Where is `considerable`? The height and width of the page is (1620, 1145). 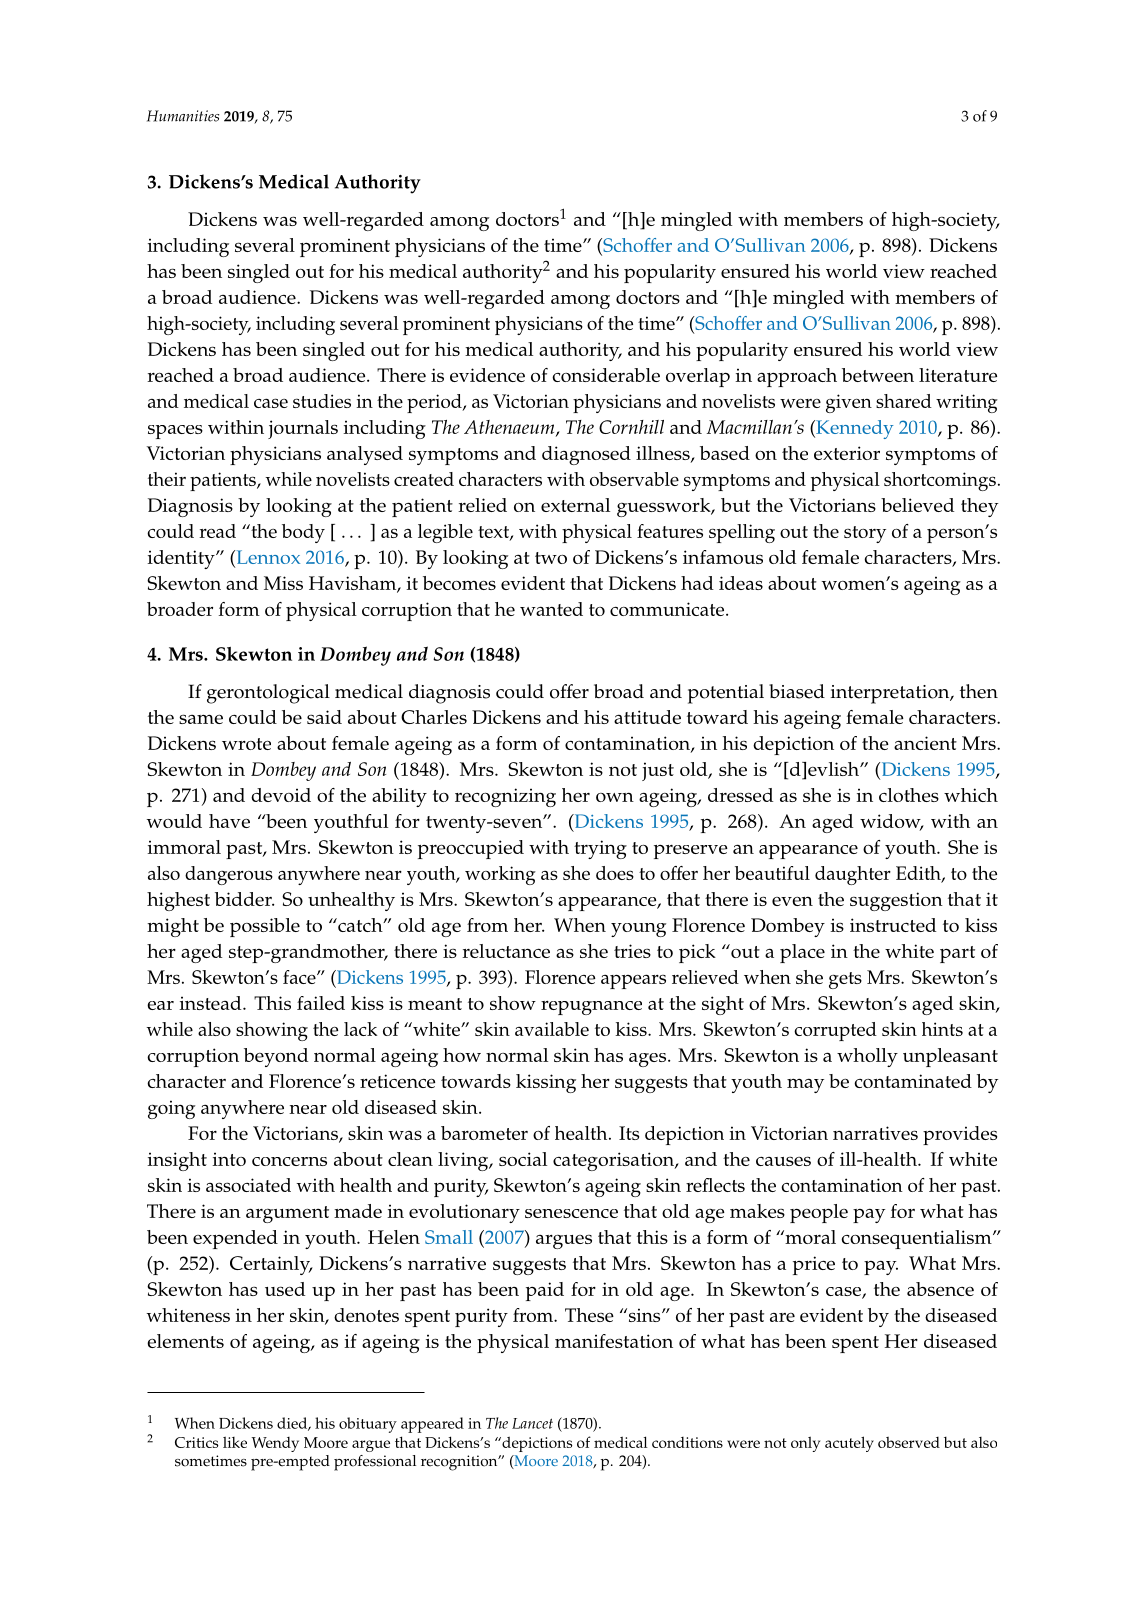 considerable is located at coordinates (606, 375).
